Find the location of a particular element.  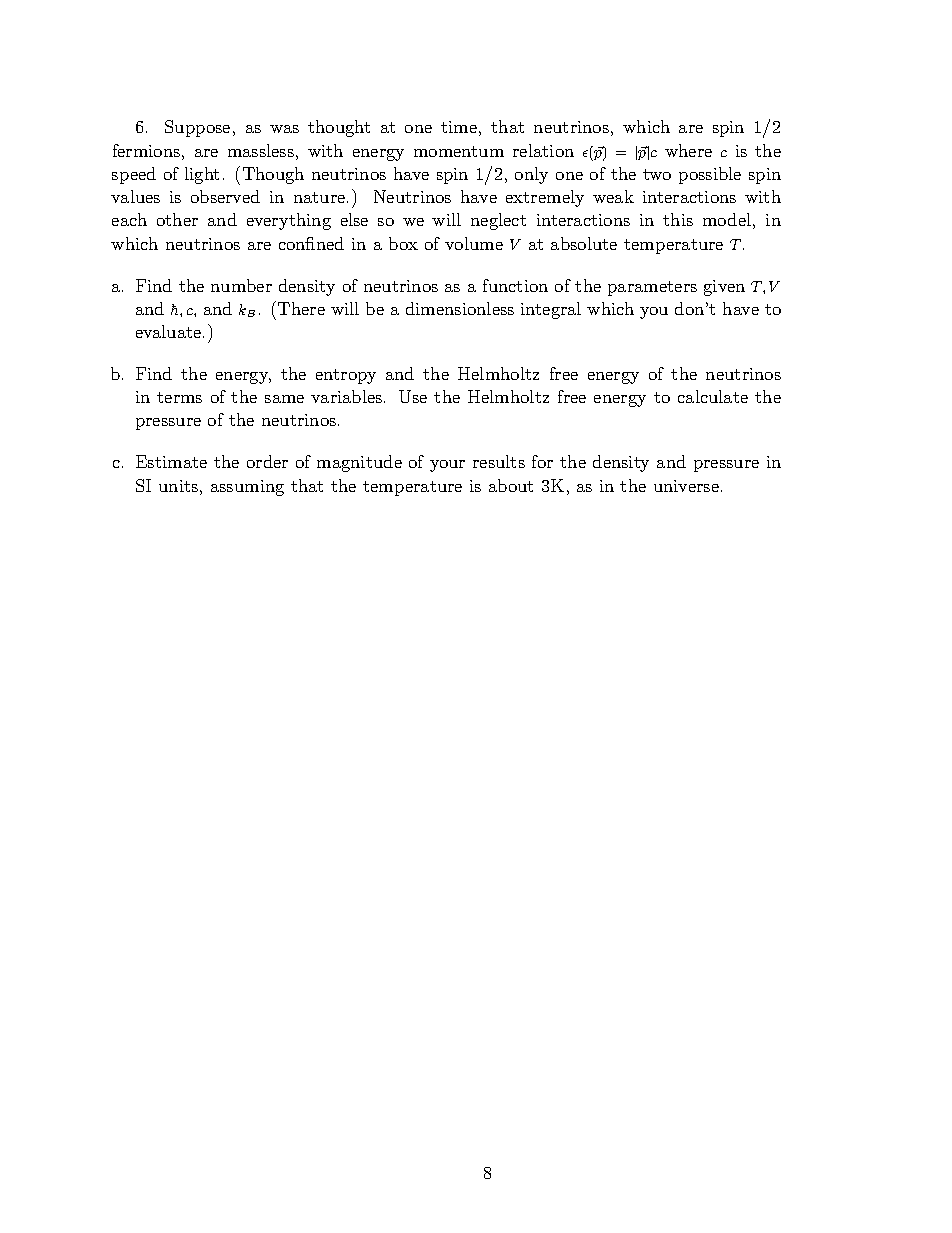

where is located at coordinates (688, 150).
